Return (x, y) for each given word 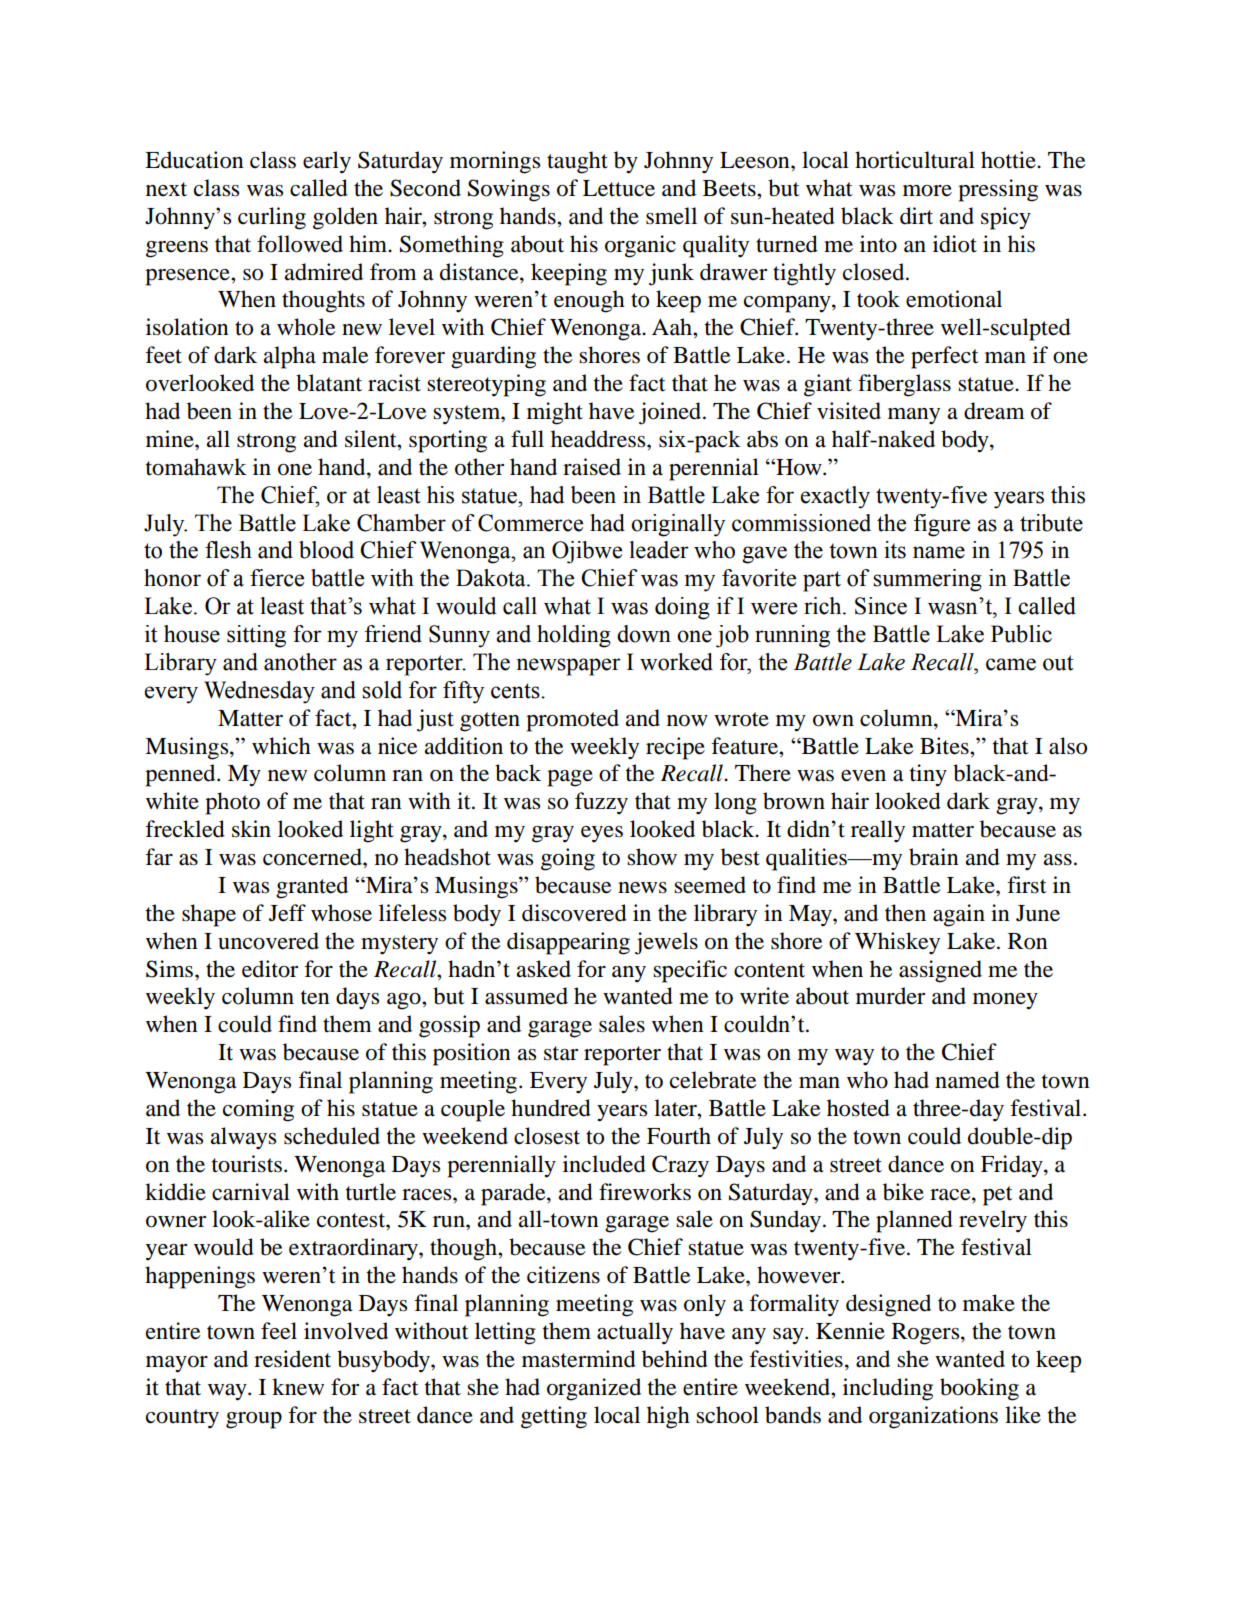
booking (979, 1389)
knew (298, 1387)
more (927, 191)
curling (272, 218)
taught (577, 162)
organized (594, 1389)
